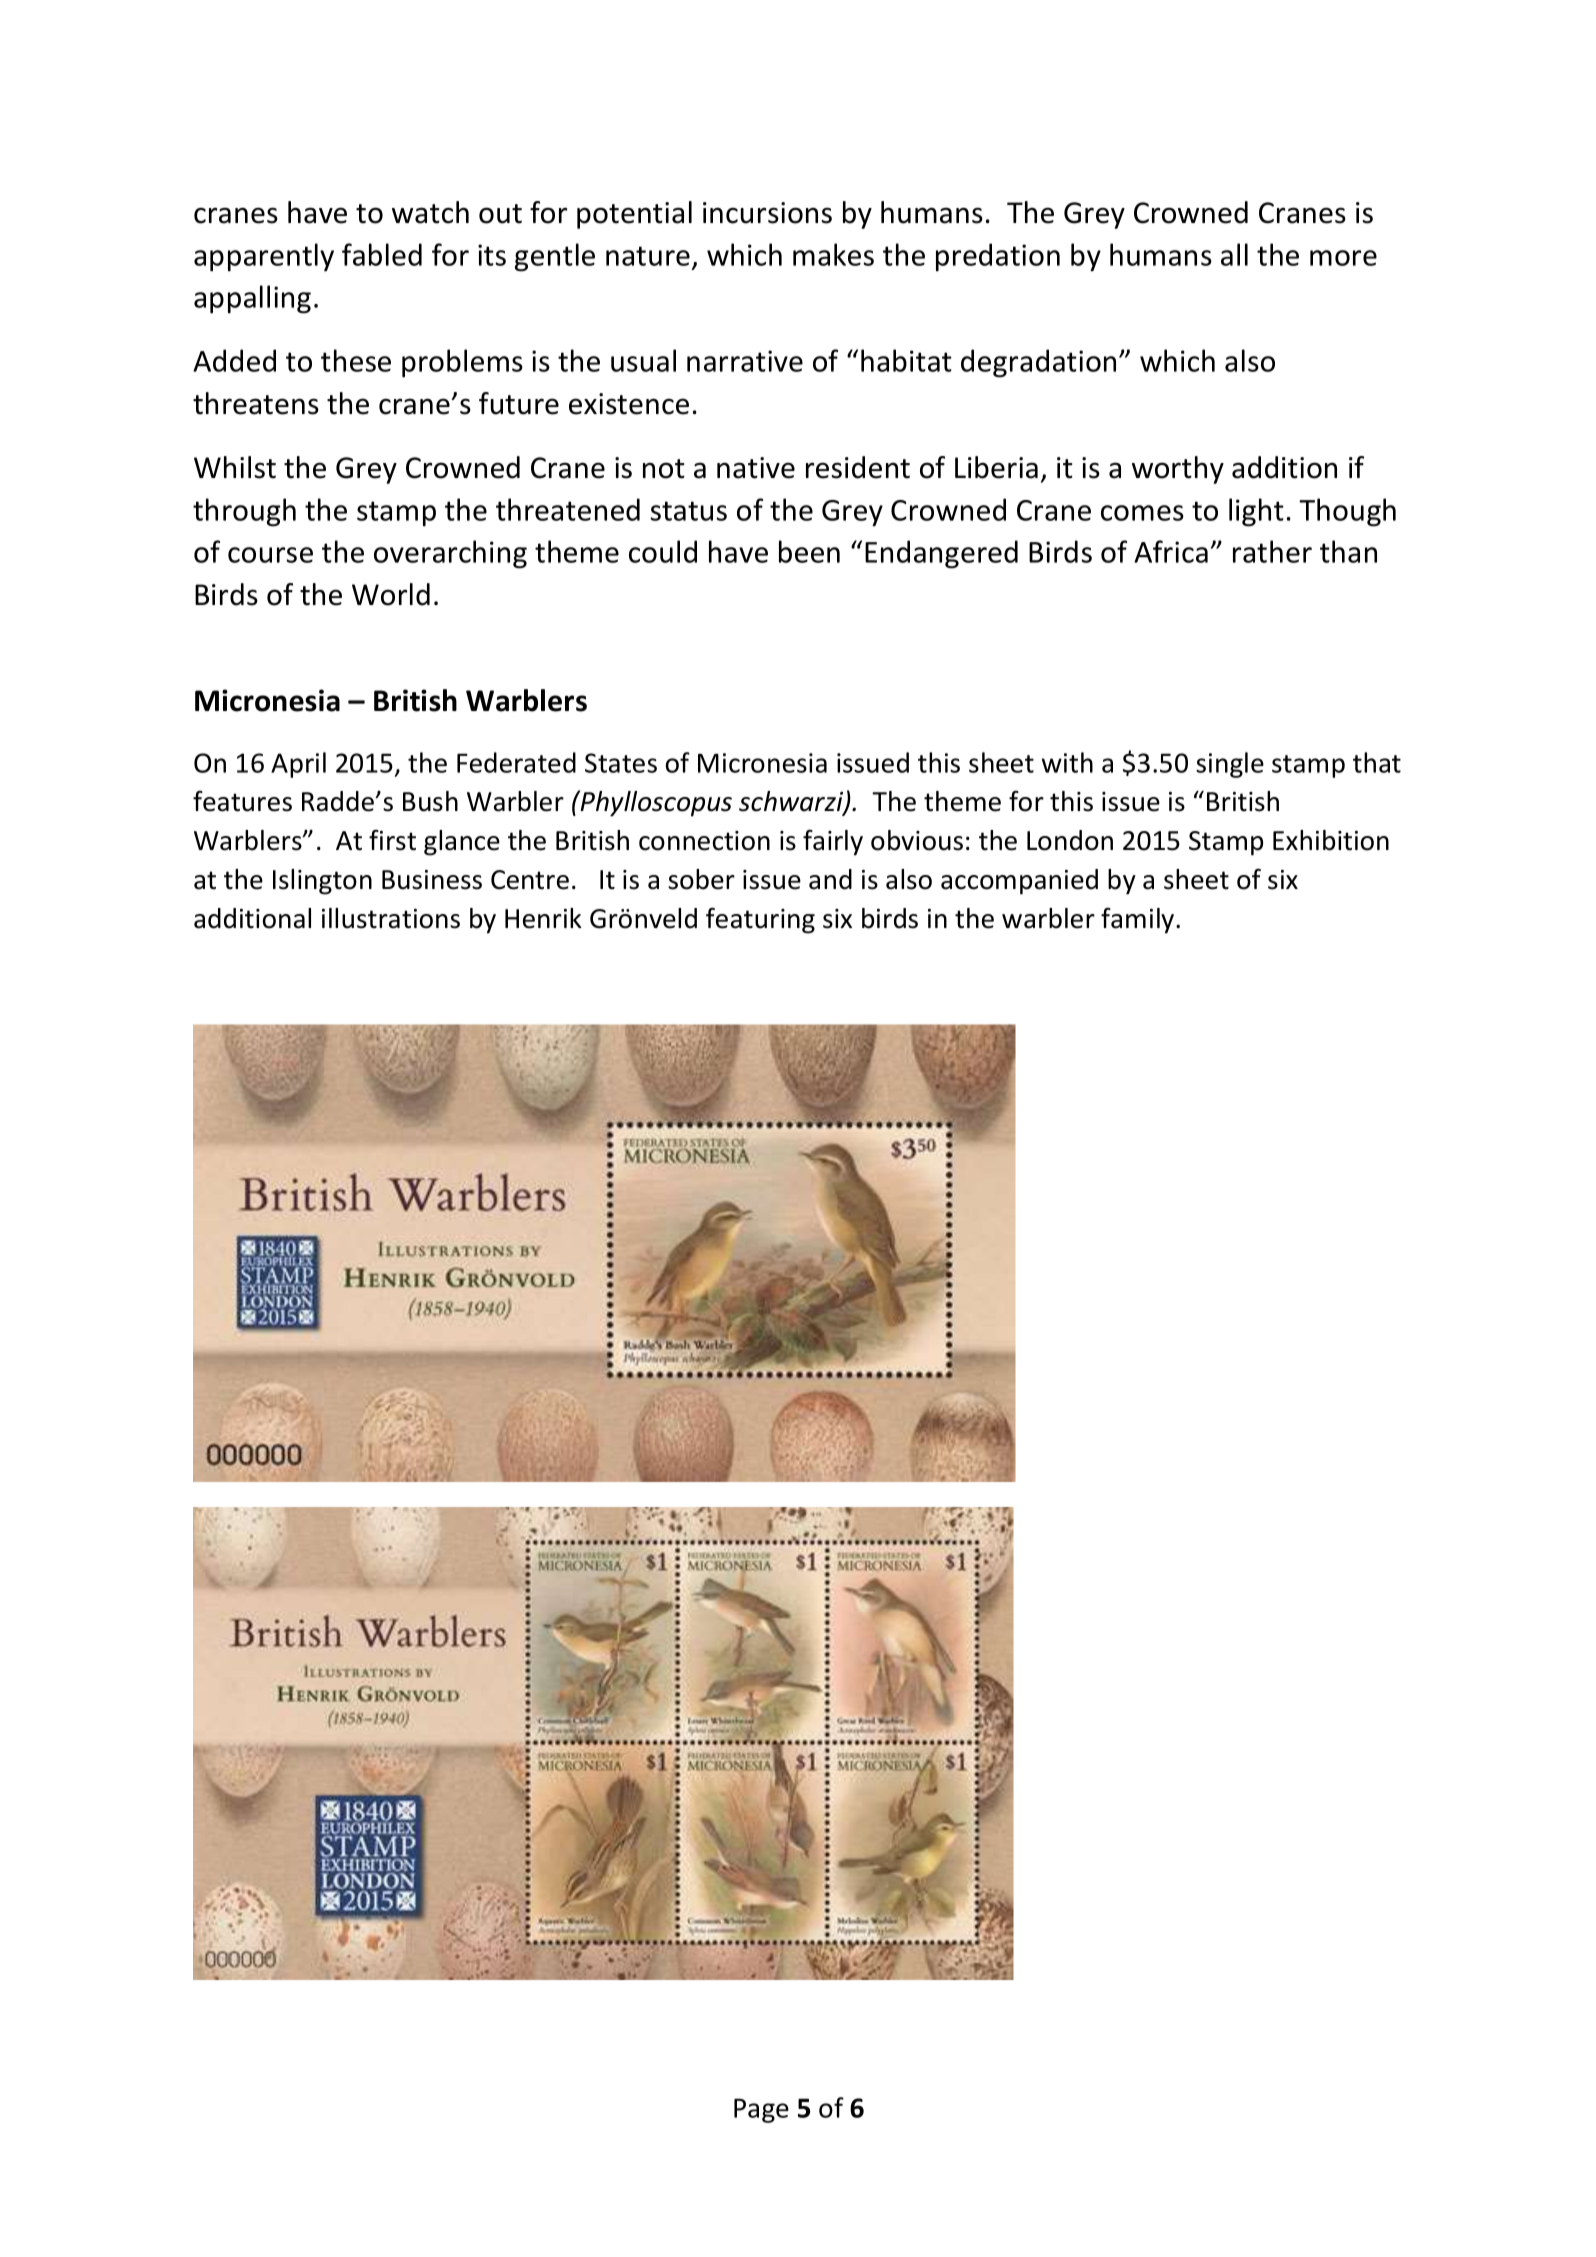  I want to click on featuring, so click(760, 920).
